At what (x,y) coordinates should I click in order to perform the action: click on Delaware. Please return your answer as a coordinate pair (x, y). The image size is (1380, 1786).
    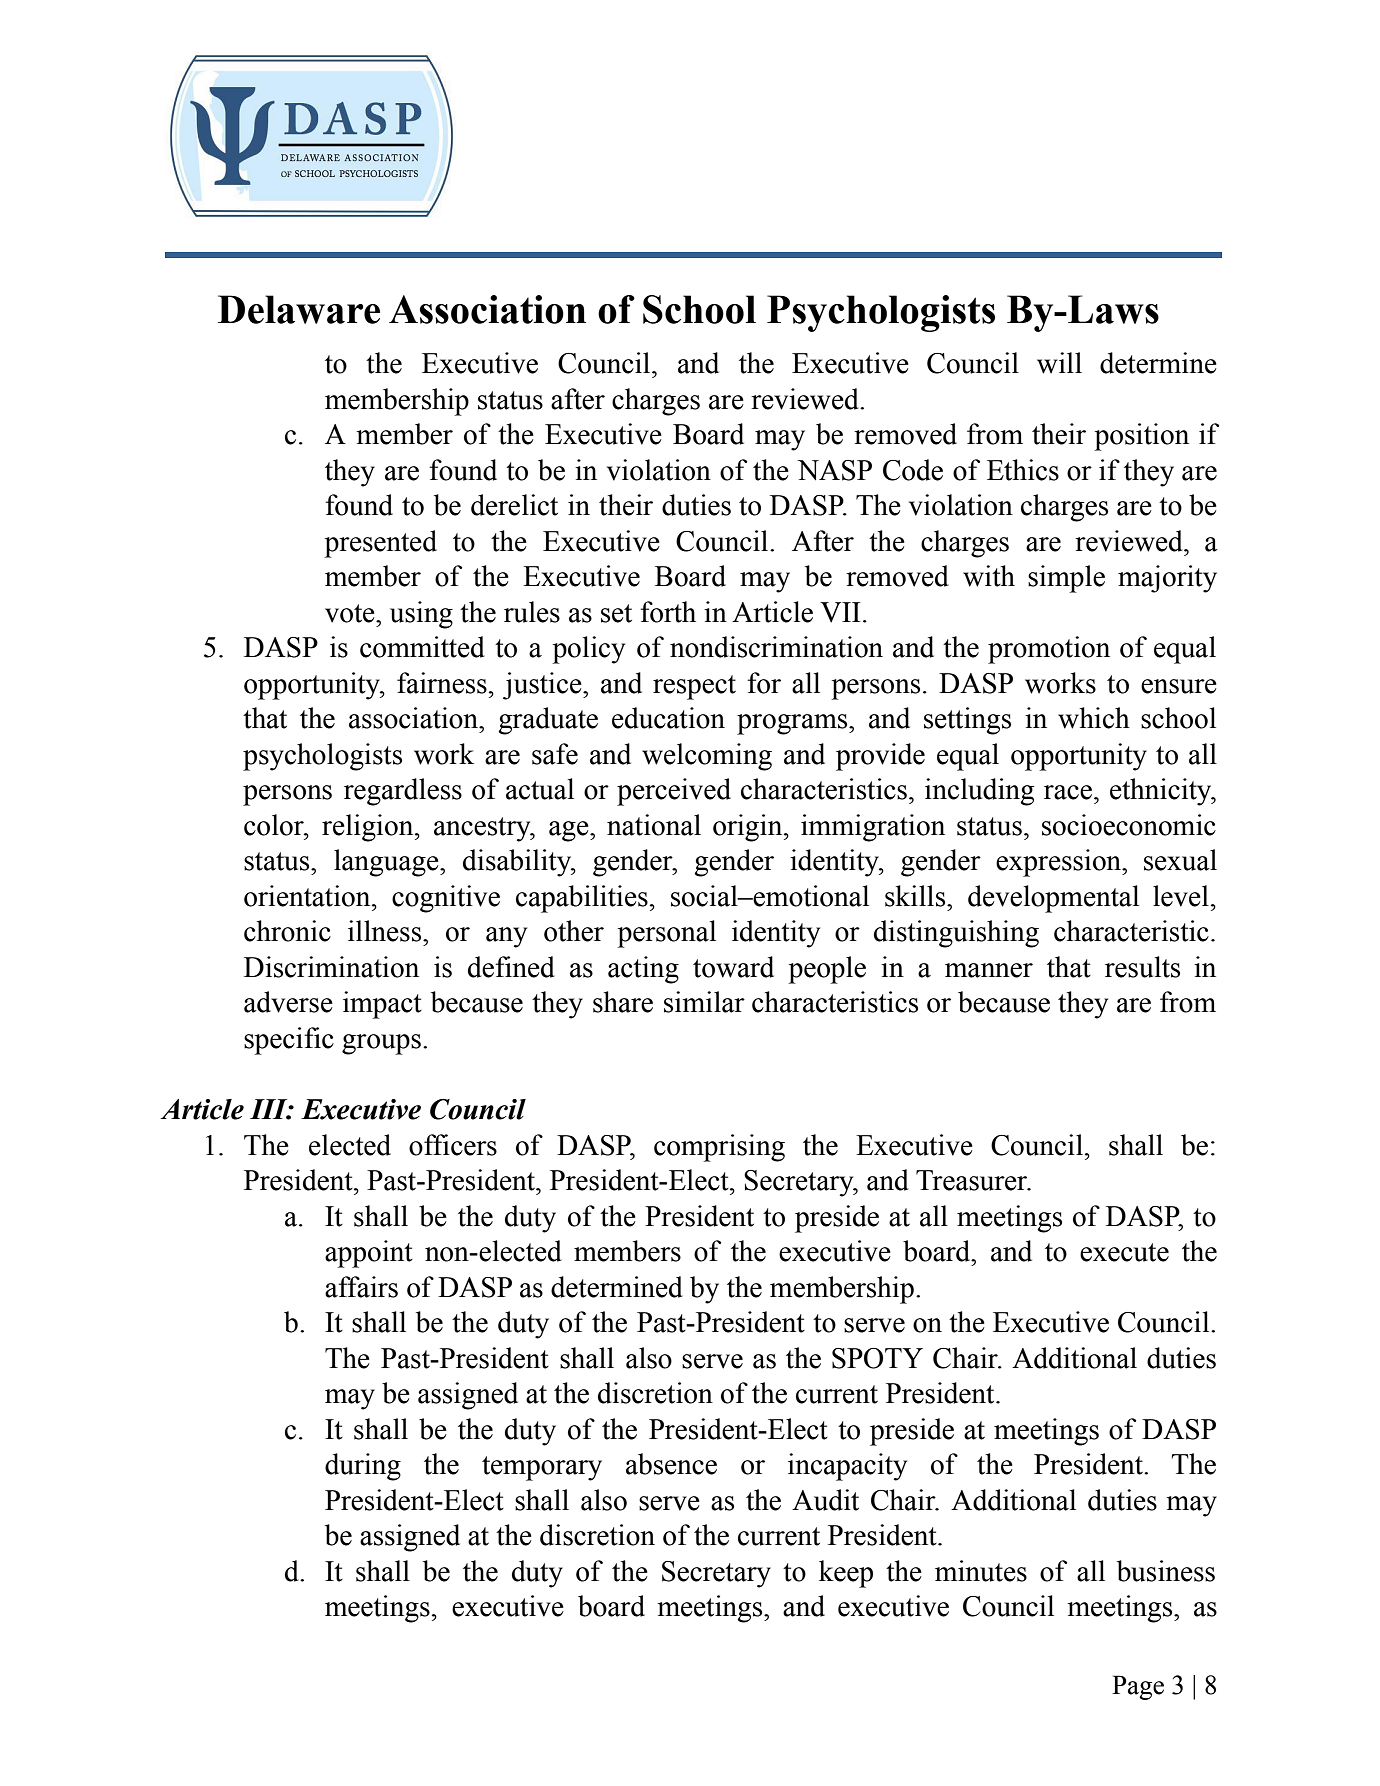
    Looking at the image, I should click on (299, 309).
